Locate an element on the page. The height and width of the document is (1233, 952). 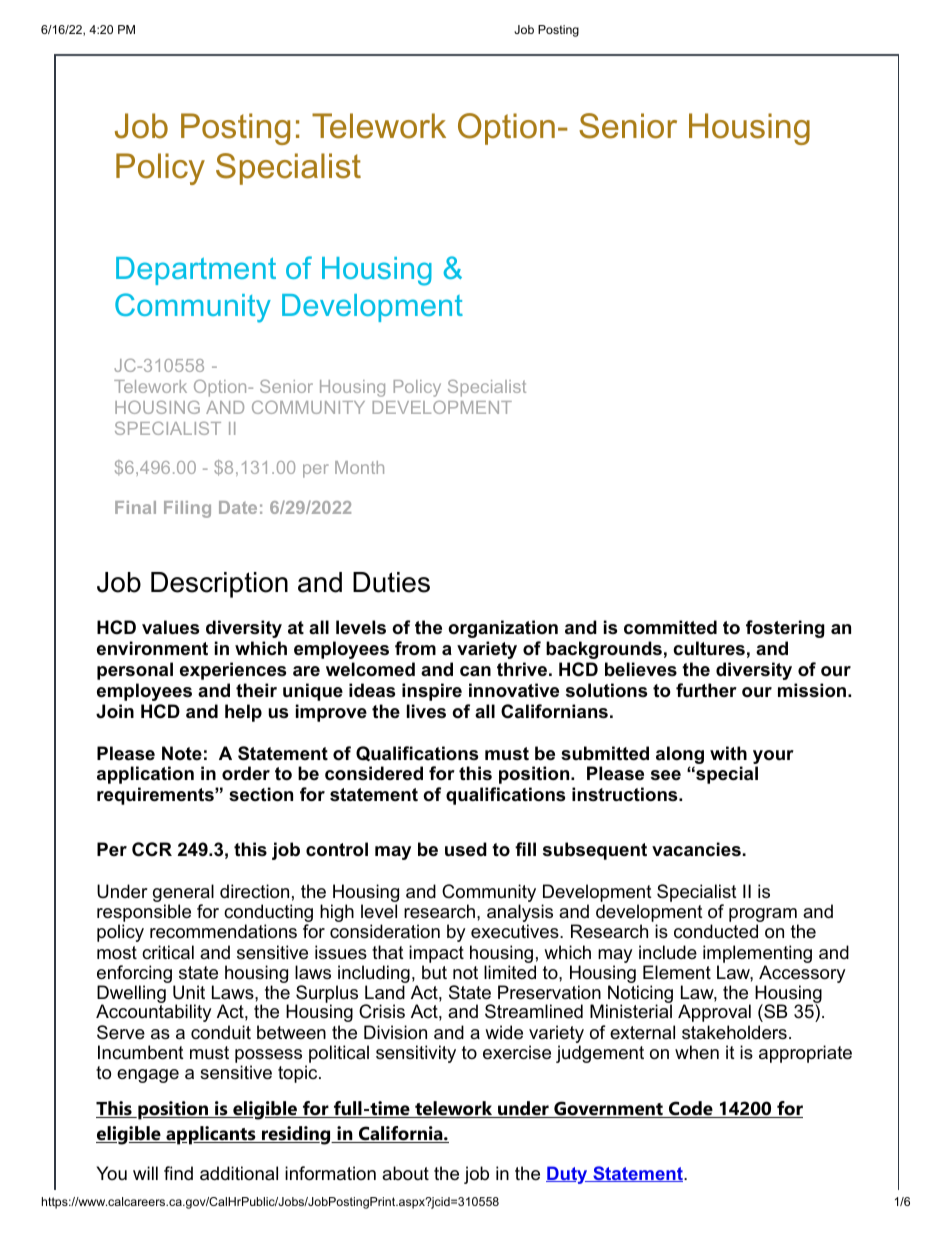
Month is located at coordinates (359, 467).
